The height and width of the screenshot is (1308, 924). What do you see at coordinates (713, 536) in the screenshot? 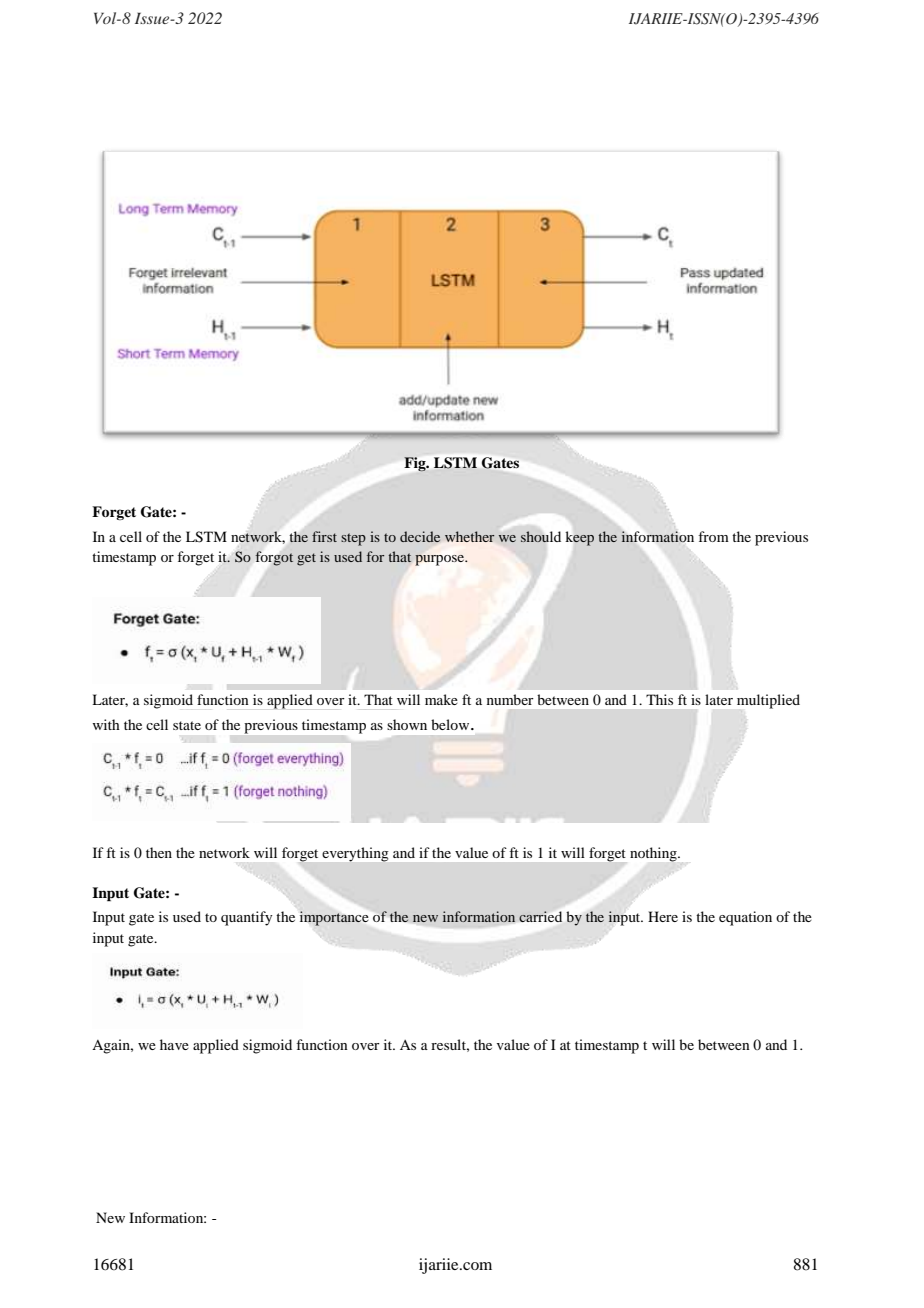
I see `from` at bounding box center [713, 536].
